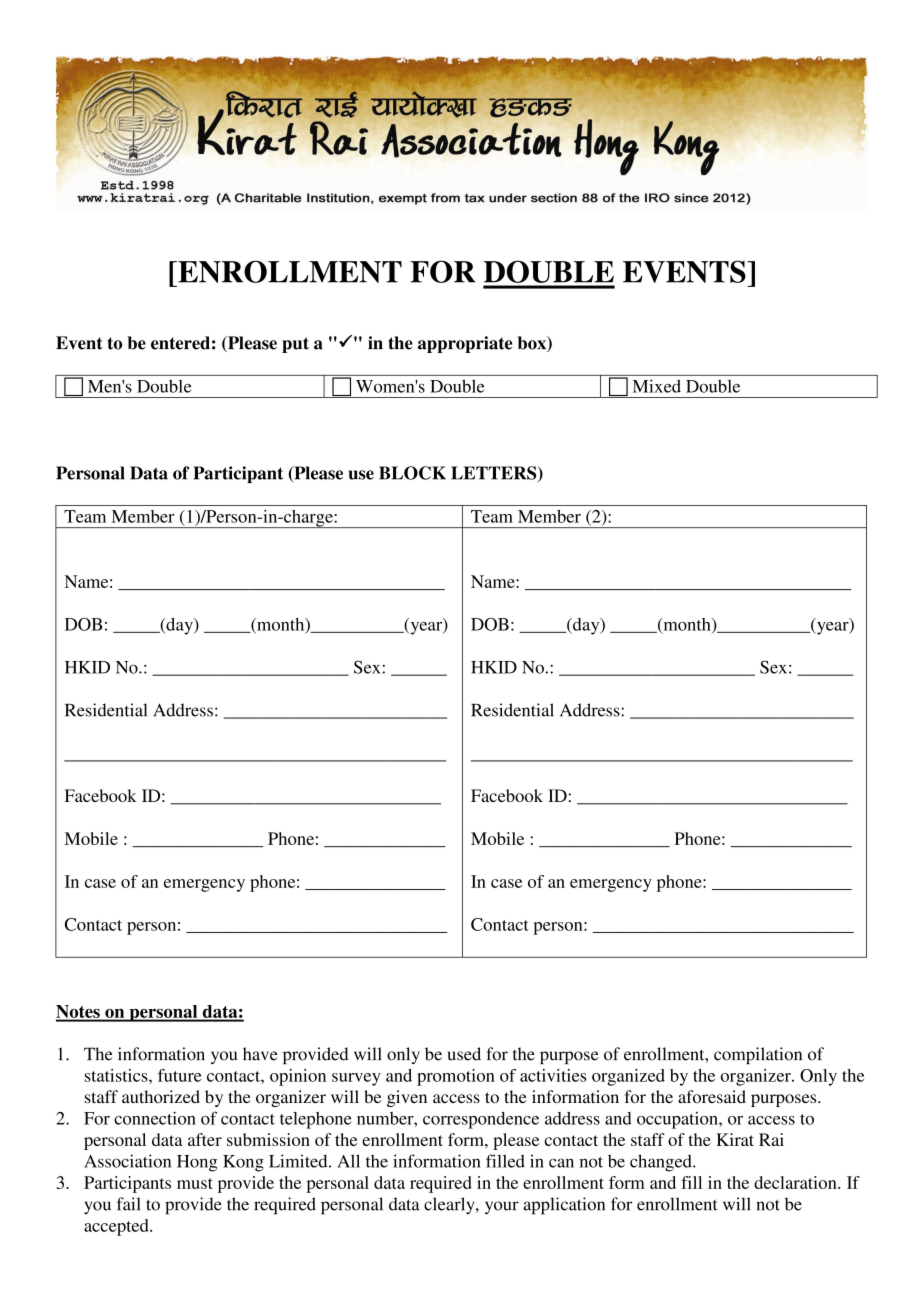  Describe the element at coordinates (464, 1054) in the document. I see `used` at that location.
